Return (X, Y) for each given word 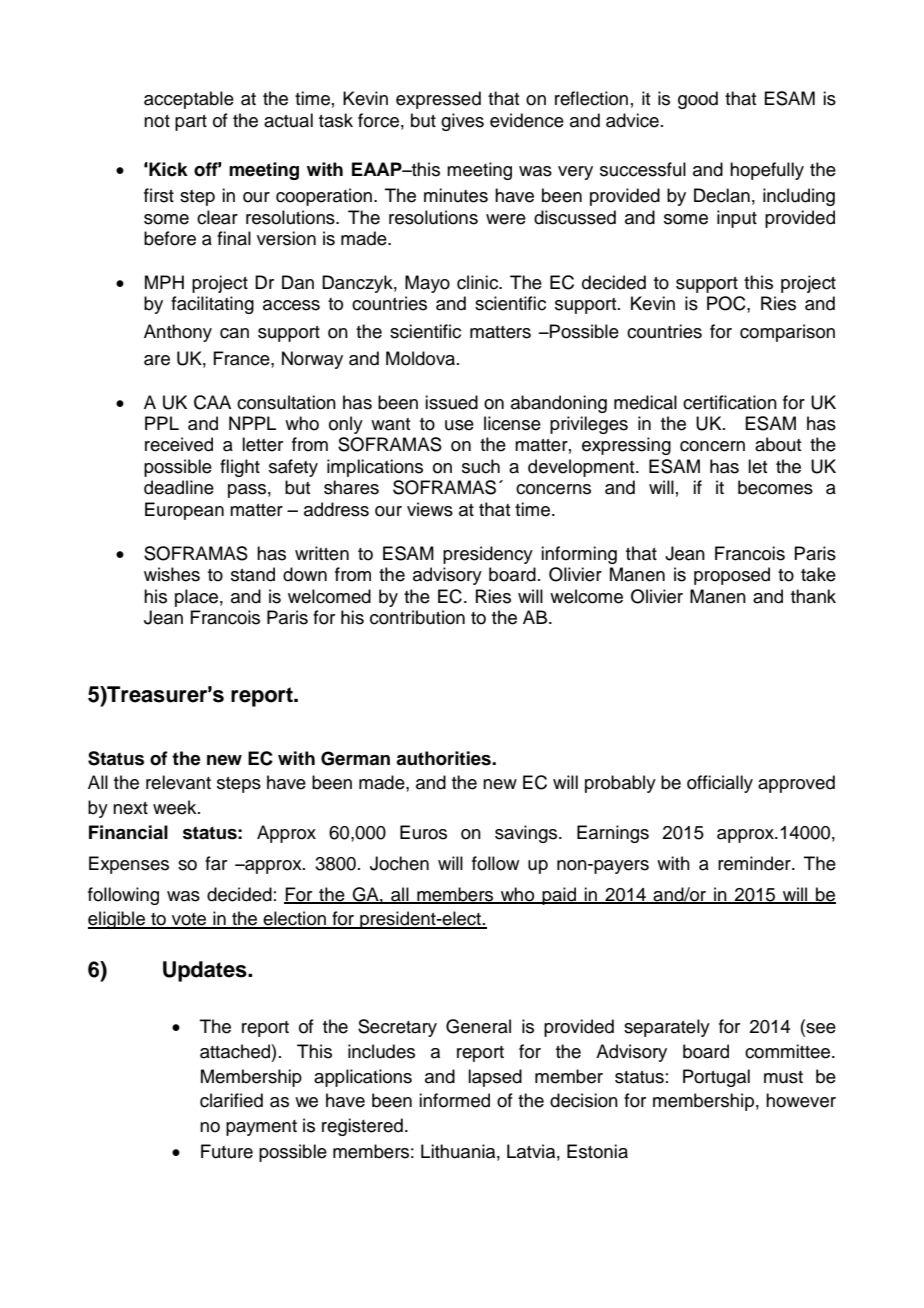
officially (720, 784)
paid (559, 896)
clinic (479, 282)
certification (730, 402)
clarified (231, 1100)
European (184, 511)
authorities (444, 758)
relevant (178, 782)
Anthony (178, 333)
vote (189, 920)
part (191, 123)
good (698, 100)
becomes (775, 487)
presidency (488, 555)
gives (462, 122)
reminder (755, 863)
